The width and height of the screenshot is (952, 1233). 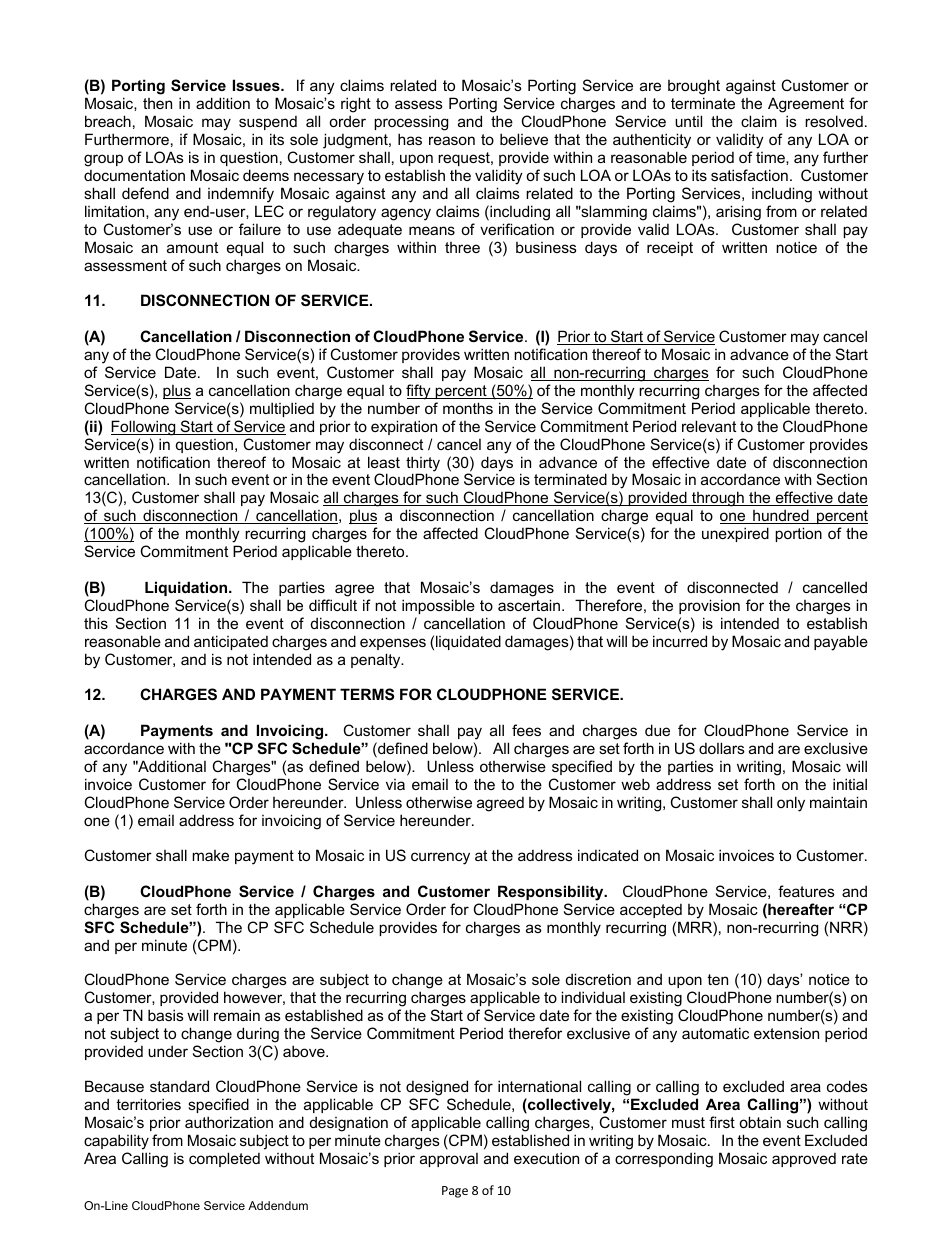 What do you see at coordinates (224, 1159) in the screenshot?
I see `completed` at bounding box center [224, 1159].
